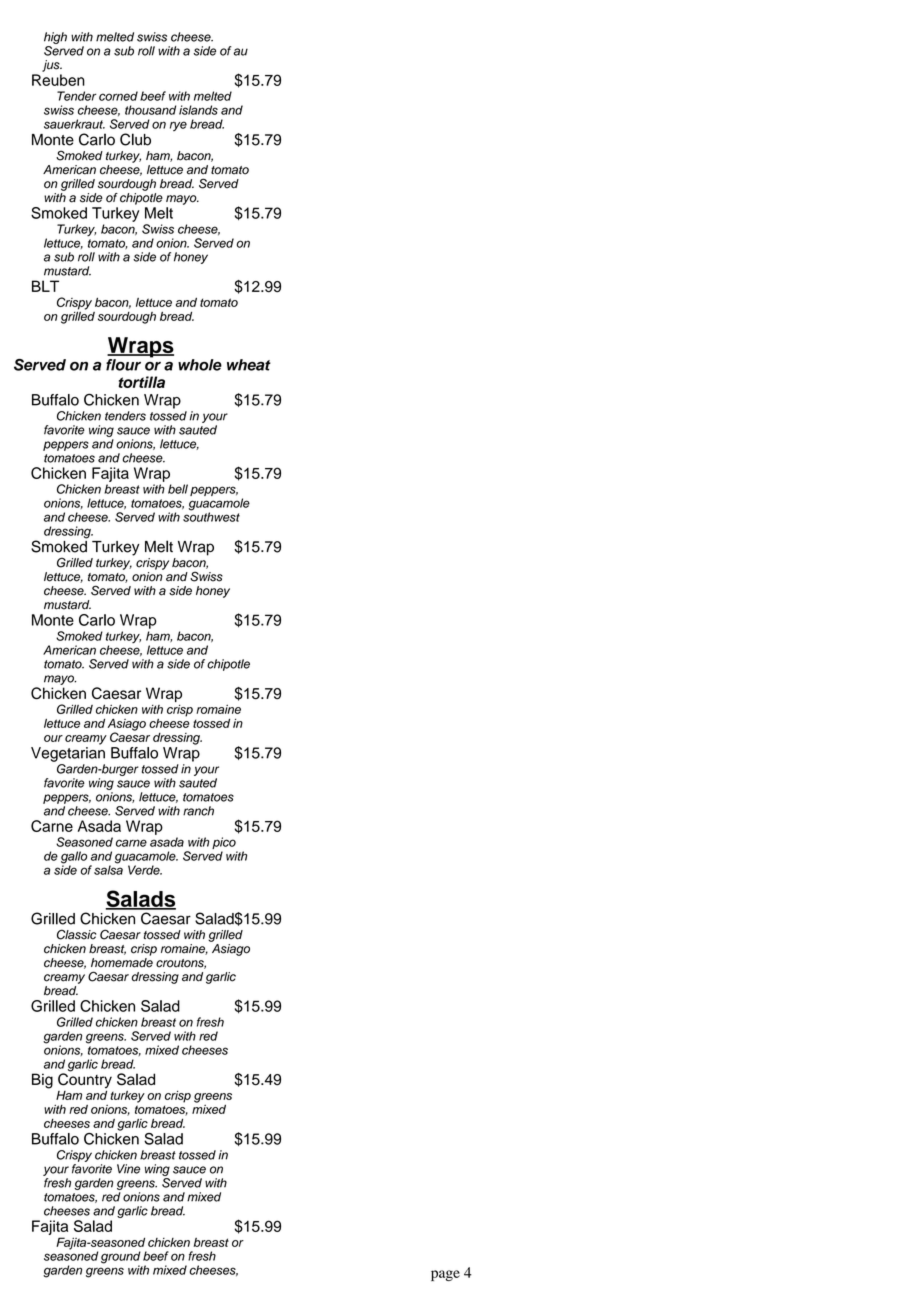 The image size is (924, 1308). Describe the element at coordinates (225, 844) in the screenshot. I see `pico` at that location.
